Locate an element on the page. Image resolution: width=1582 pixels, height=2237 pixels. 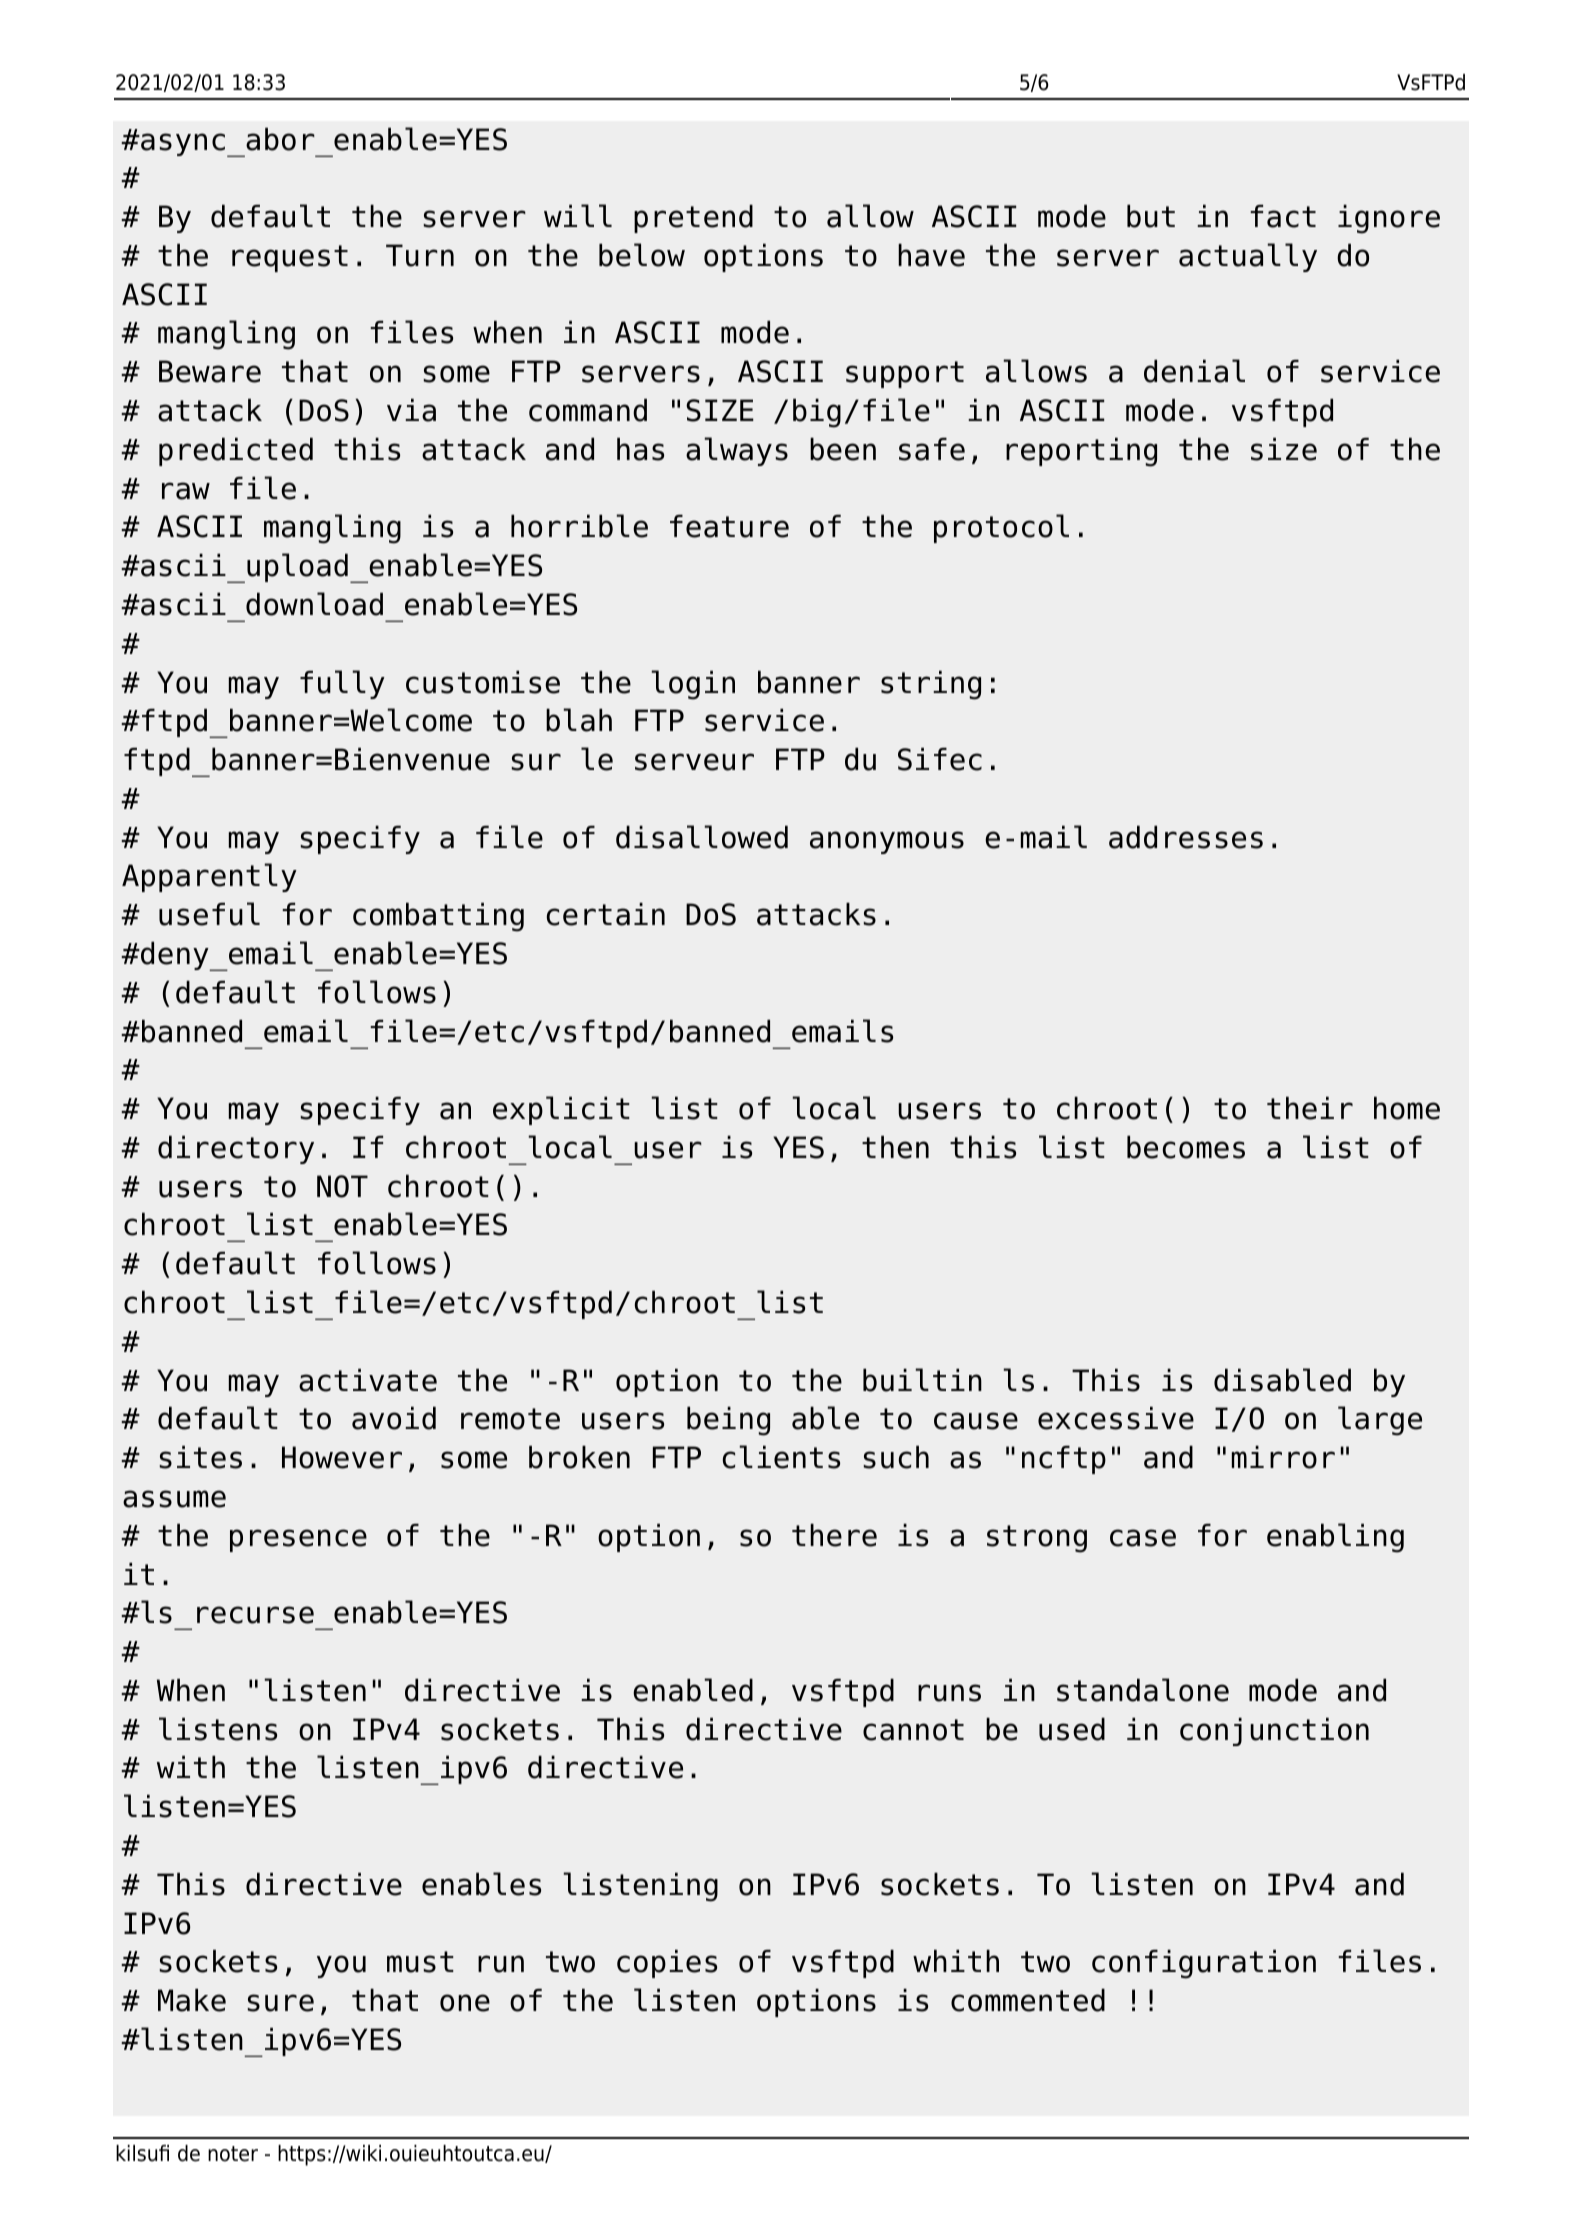
builtin is located at coordinates (922, 1380).
